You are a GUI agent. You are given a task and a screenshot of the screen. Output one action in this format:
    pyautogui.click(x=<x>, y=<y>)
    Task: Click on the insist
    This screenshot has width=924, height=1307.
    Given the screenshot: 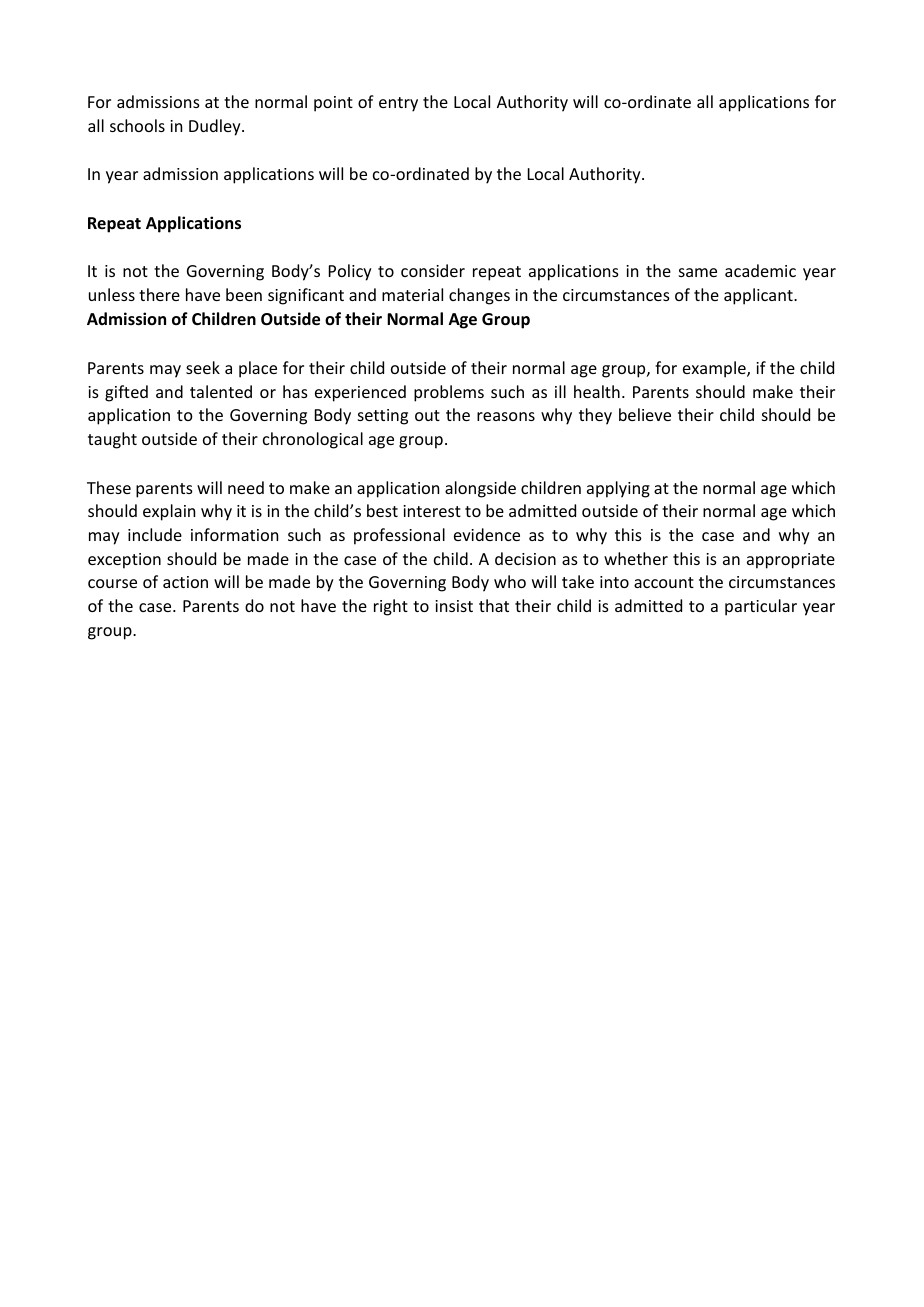 What is the action you would take?
    pyautogui.click(x=454, y=606)
